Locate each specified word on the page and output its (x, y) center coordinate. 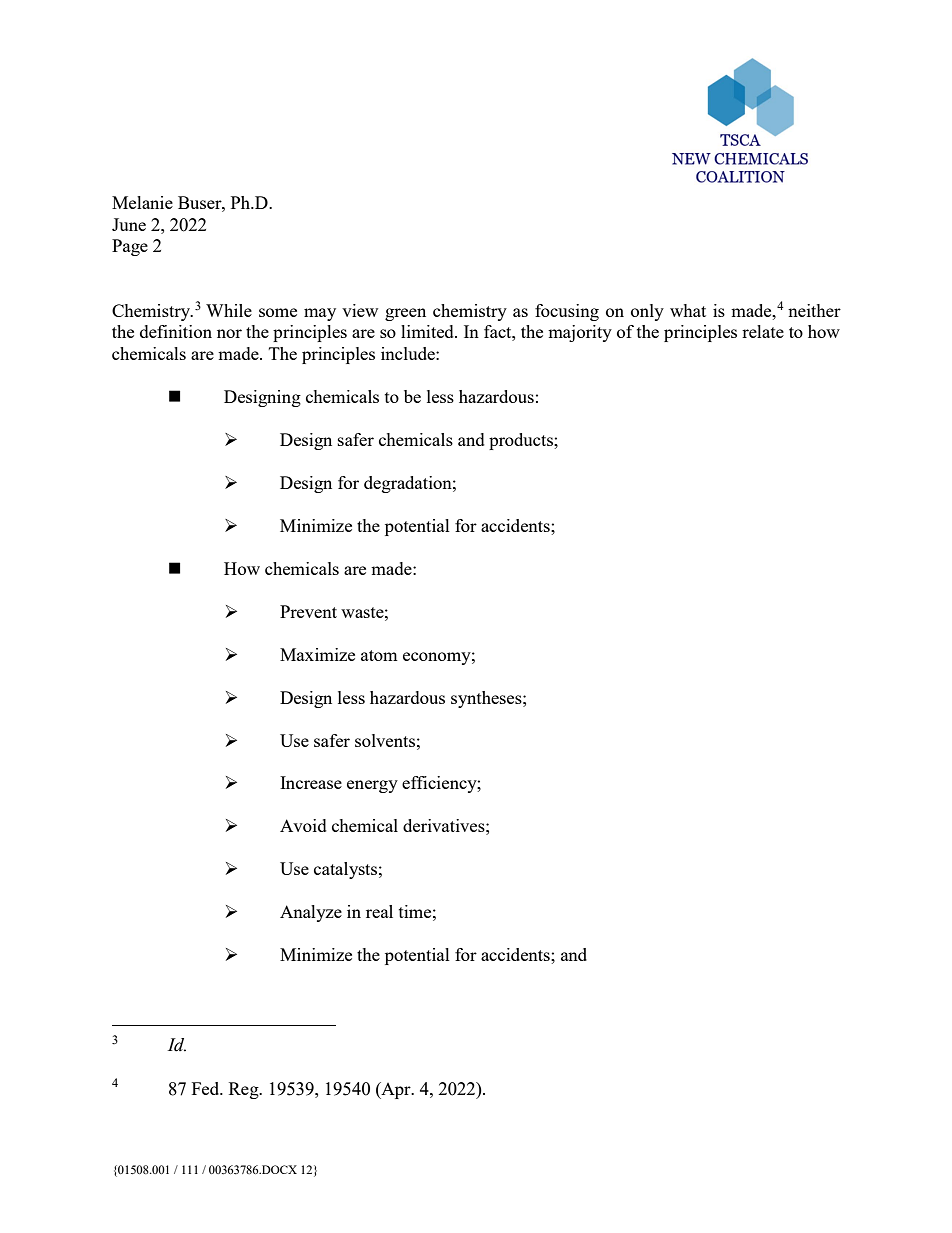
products (522, 441)
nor (229, 333)
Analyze (311, 913)
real (379, 911)
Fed (207, 1088)
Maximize (317, 654)
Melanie (142, 202)
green (405, 314)
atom (379, 655)
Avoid (303, 825)
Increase (311, 782)
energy (372, 786)
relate (763, 331)
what (688, 310)
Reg (245, 1090)
